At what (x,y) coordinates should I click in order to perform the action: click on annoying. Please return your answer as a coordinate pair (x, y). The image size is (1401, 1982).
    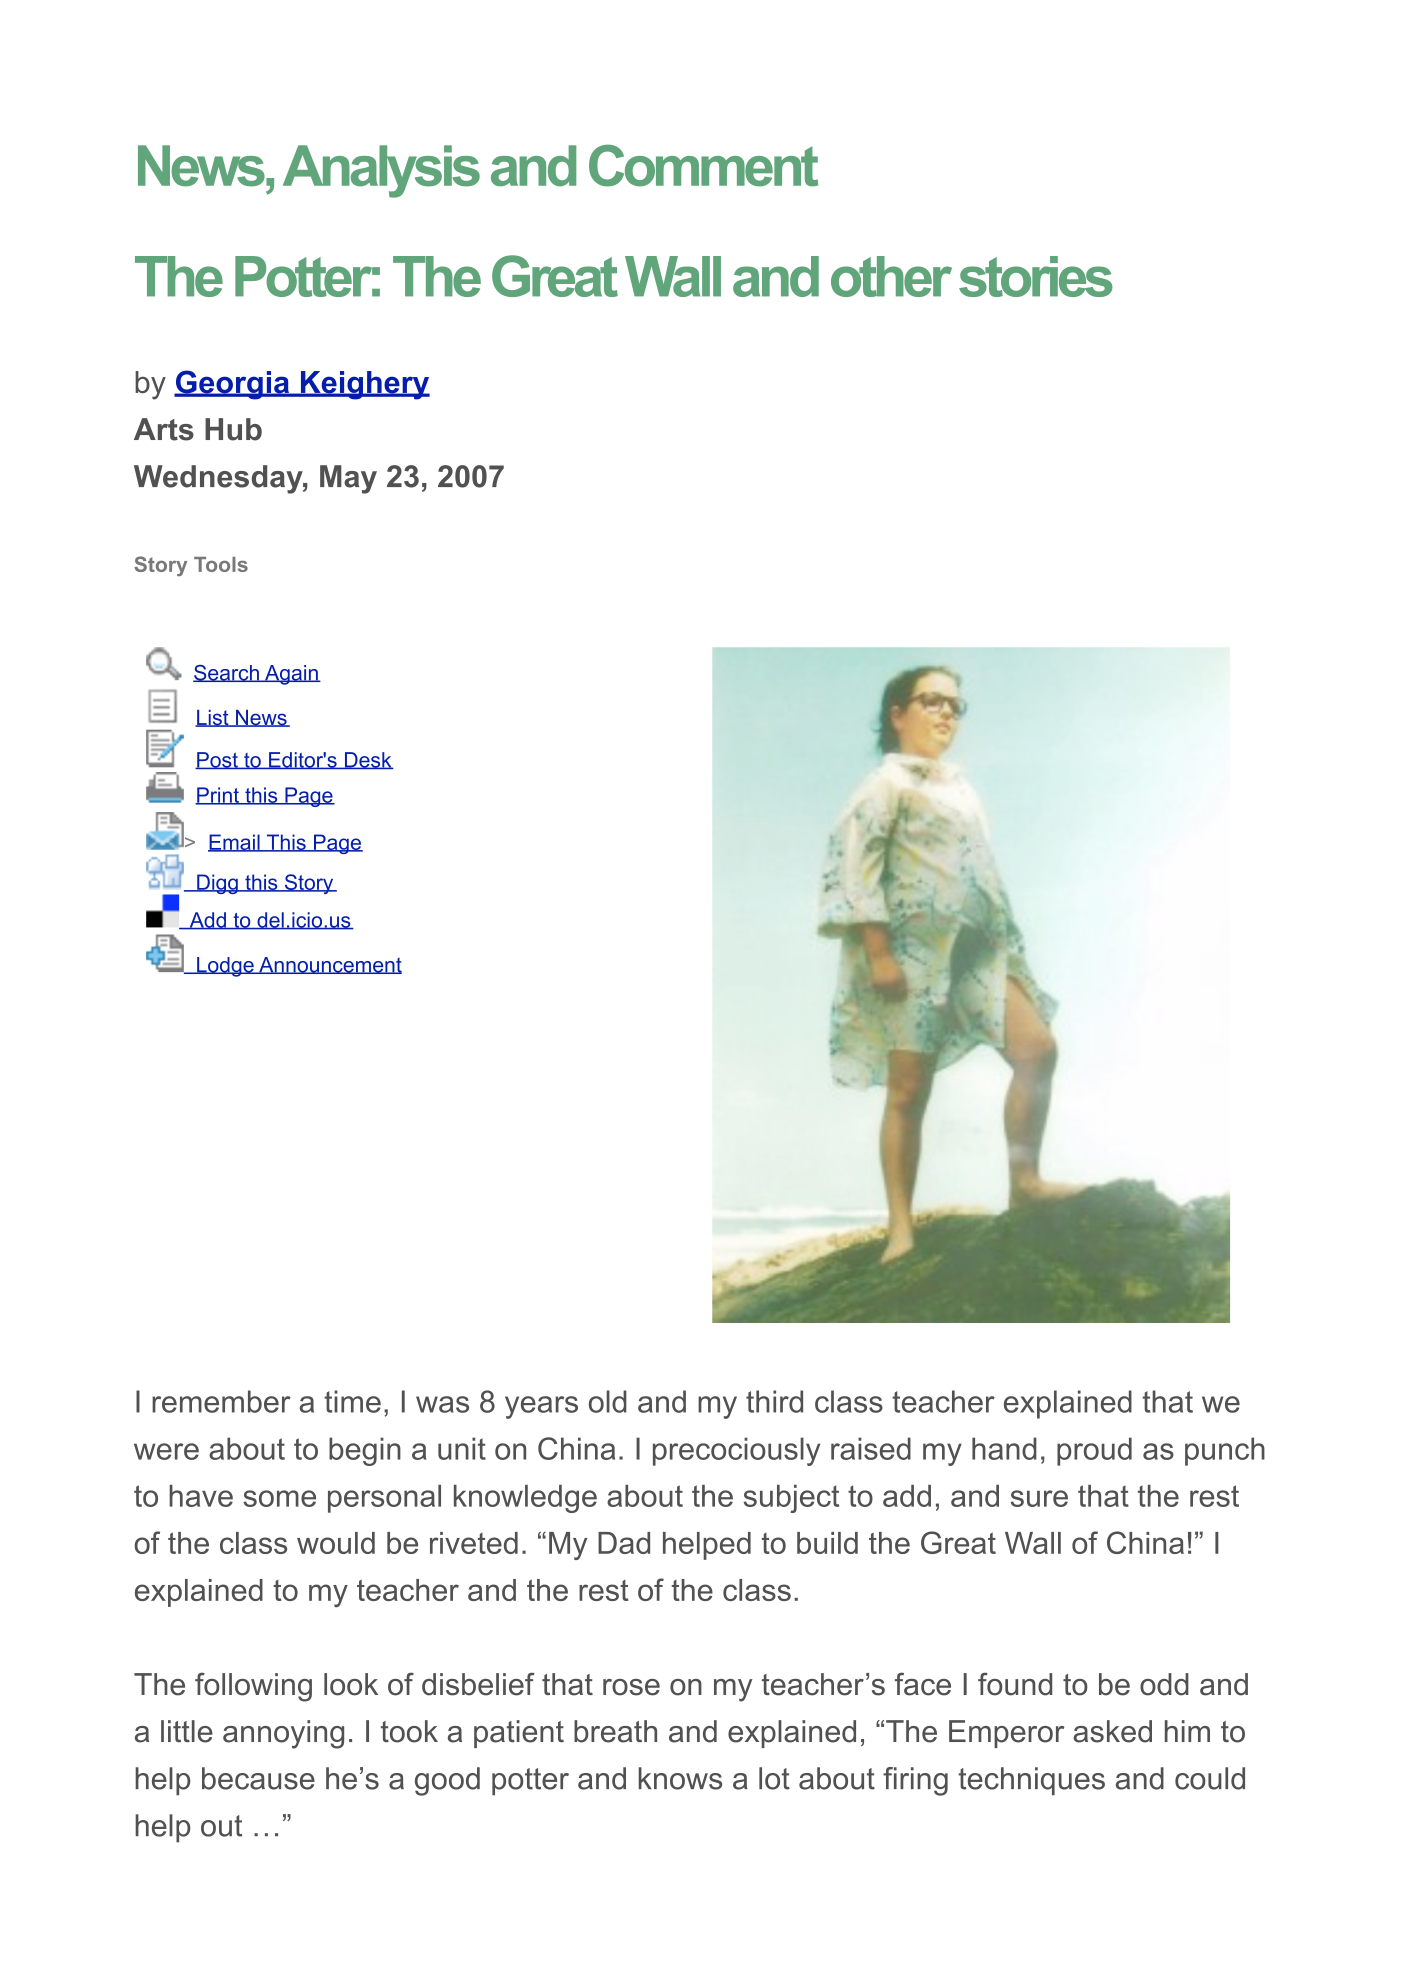
    Looking at the image, I should click on (283, 1734).
